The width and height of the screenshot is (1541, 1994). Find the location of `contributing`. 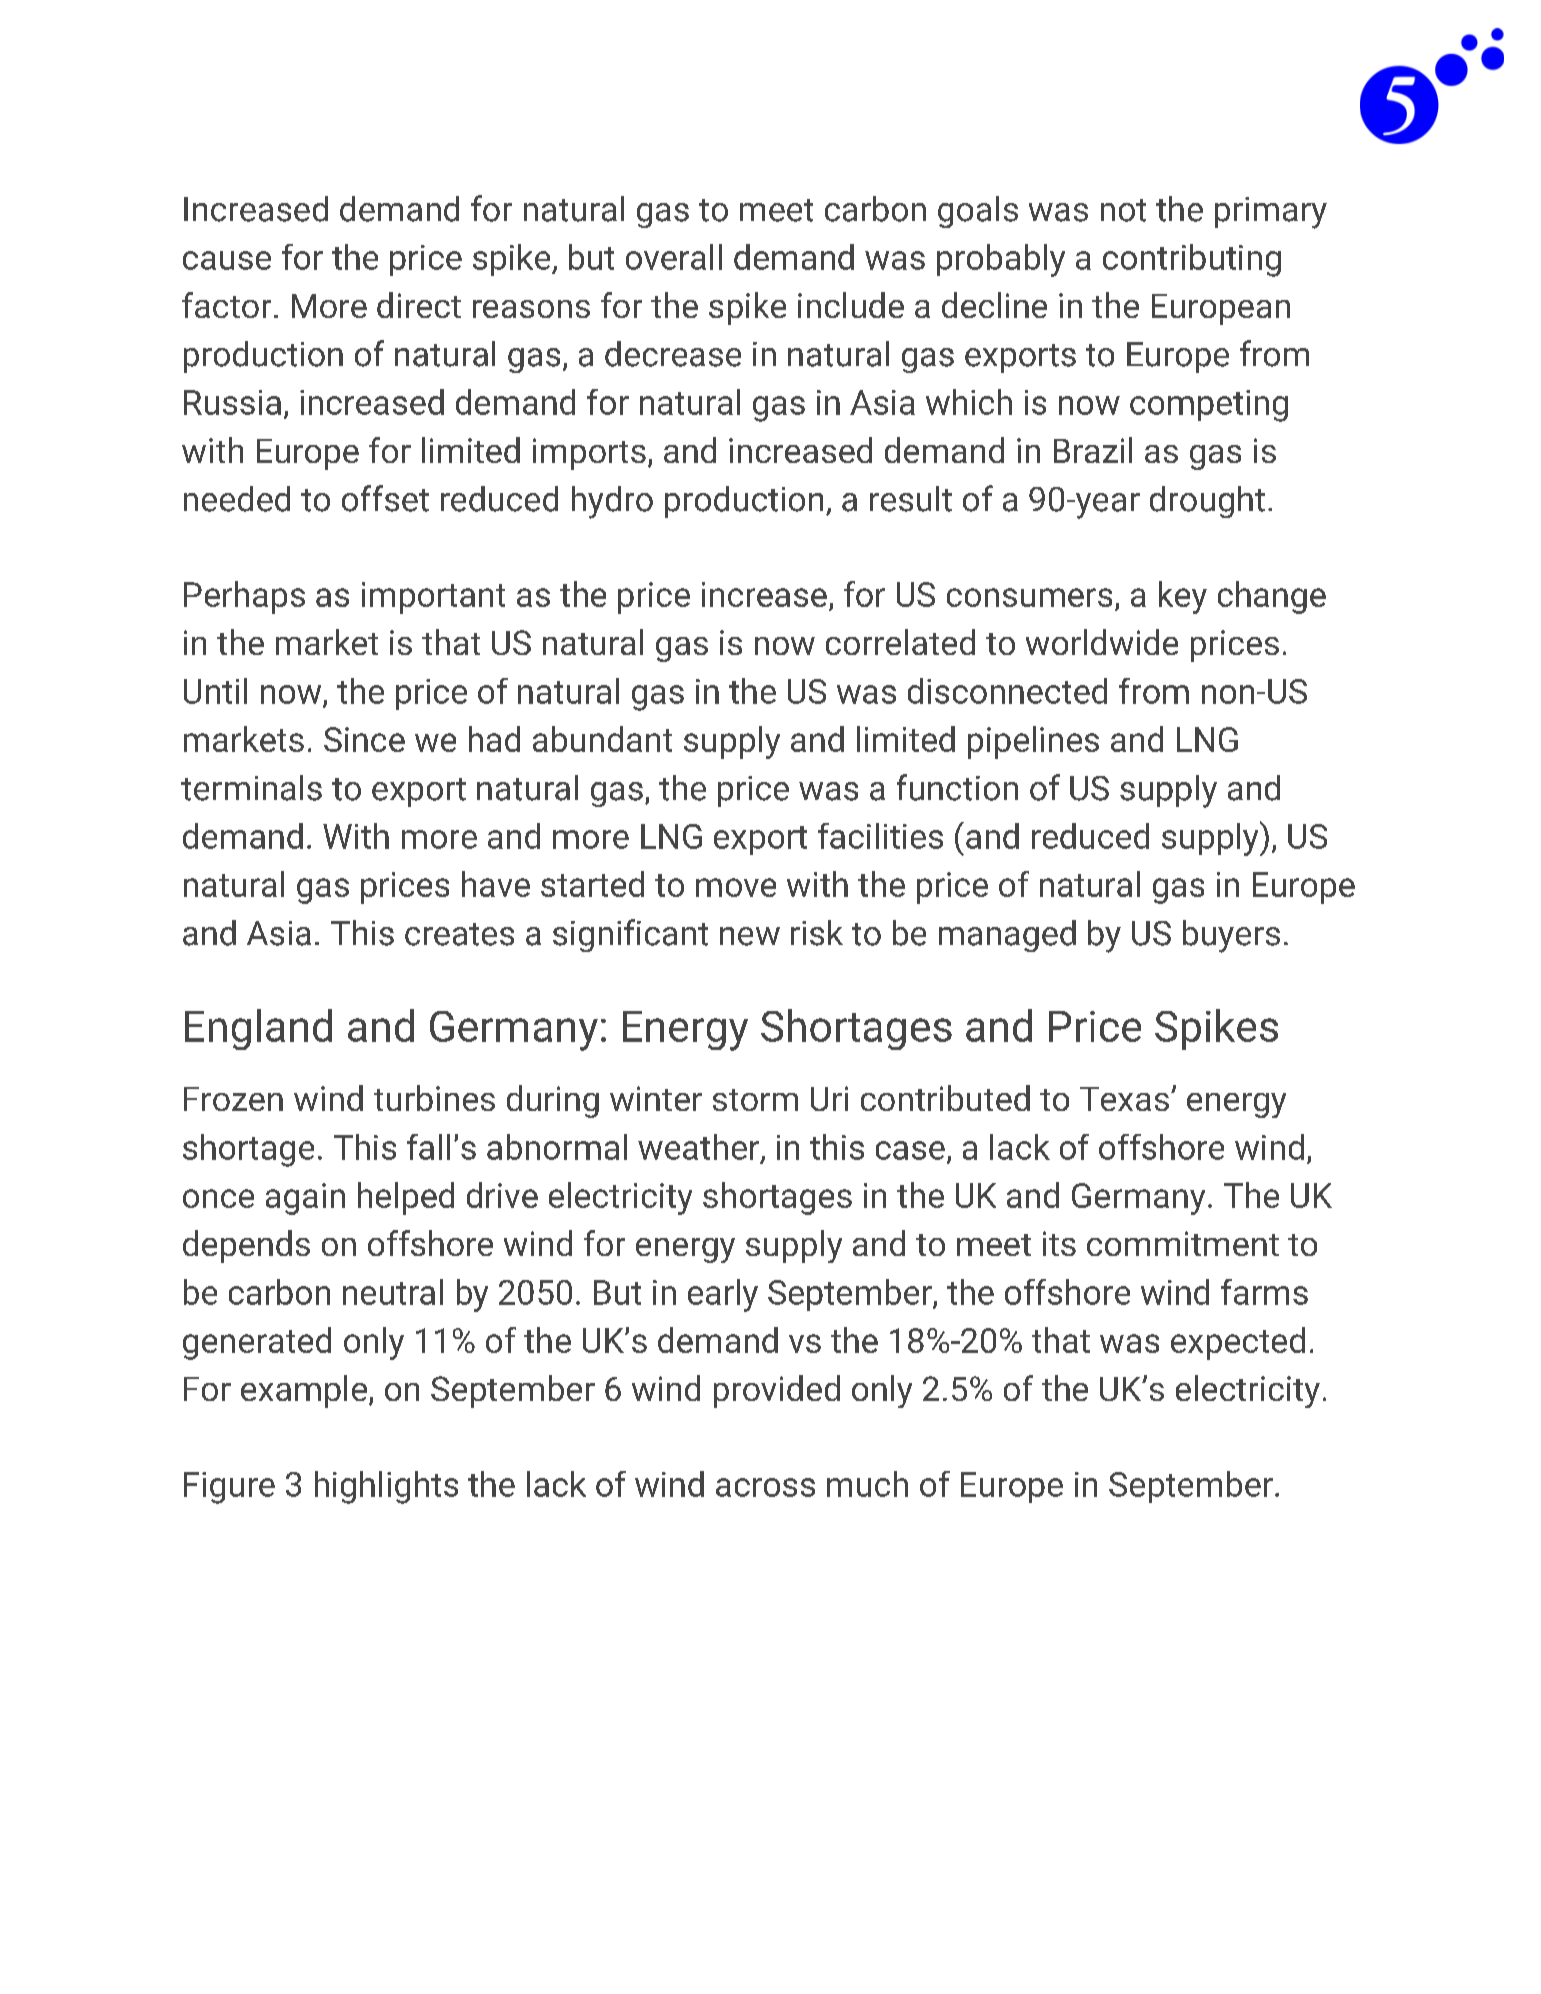

contributing is located at coordinates (1192, 260).
